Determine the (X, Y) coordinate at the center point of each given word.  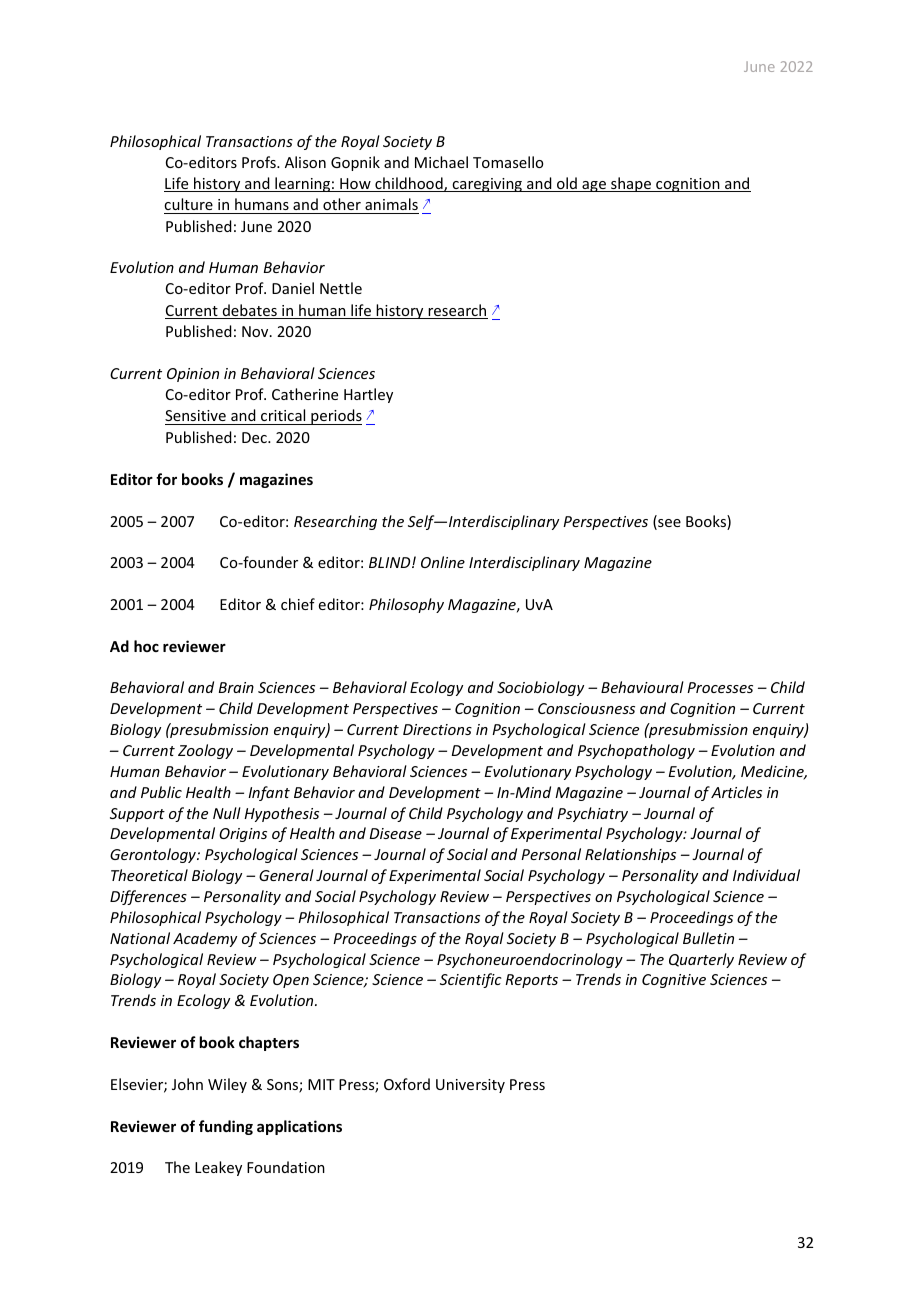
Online (443, 562)
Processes (720, 687)
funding (226, 1127)
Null (227, 813)
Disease (395, 833)
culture (188, 204)
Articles (736, 792)
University (470, 1086)
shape (631, 184)
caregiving (487, 185)
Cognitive (674, 981)
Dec (255, 437)
